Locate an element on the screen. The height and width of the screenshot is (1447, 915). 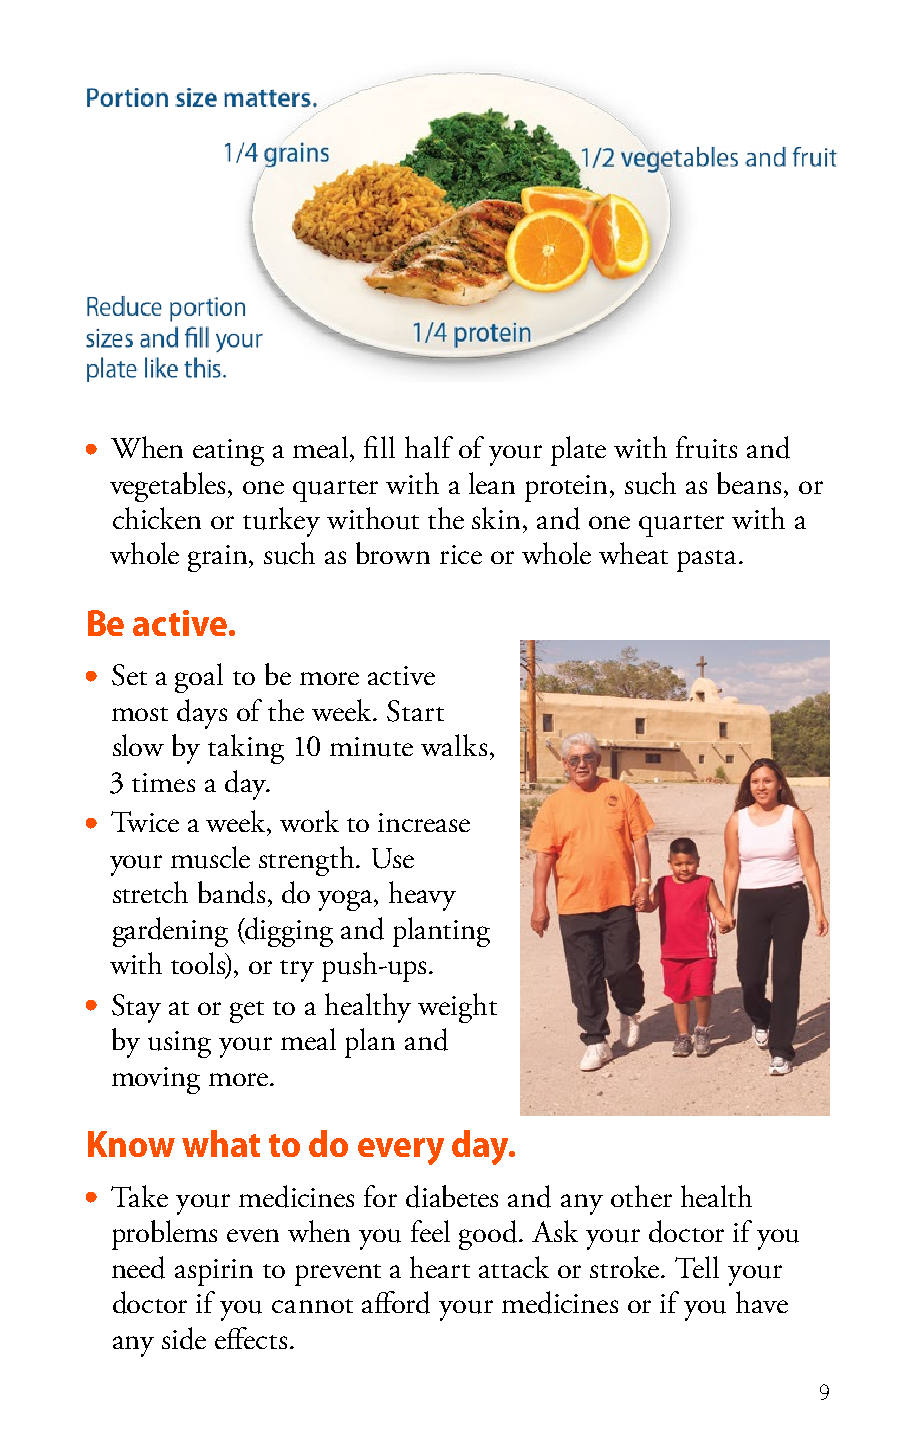
half is located at coordinates (429, 447).
